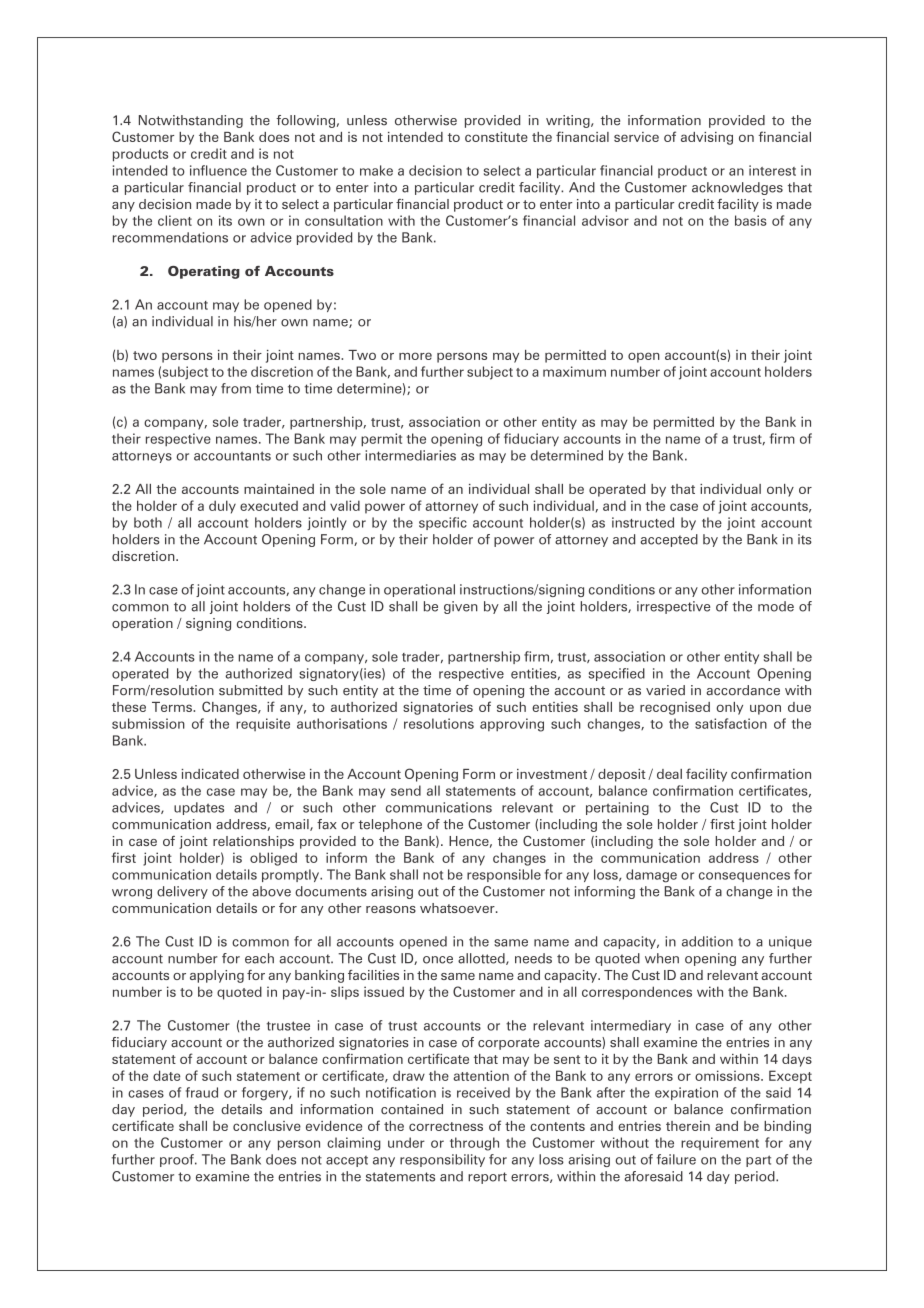  What do you see at coordinates (496, 137) in the document?
I see `constitute` at bounding box center [496, 137].
